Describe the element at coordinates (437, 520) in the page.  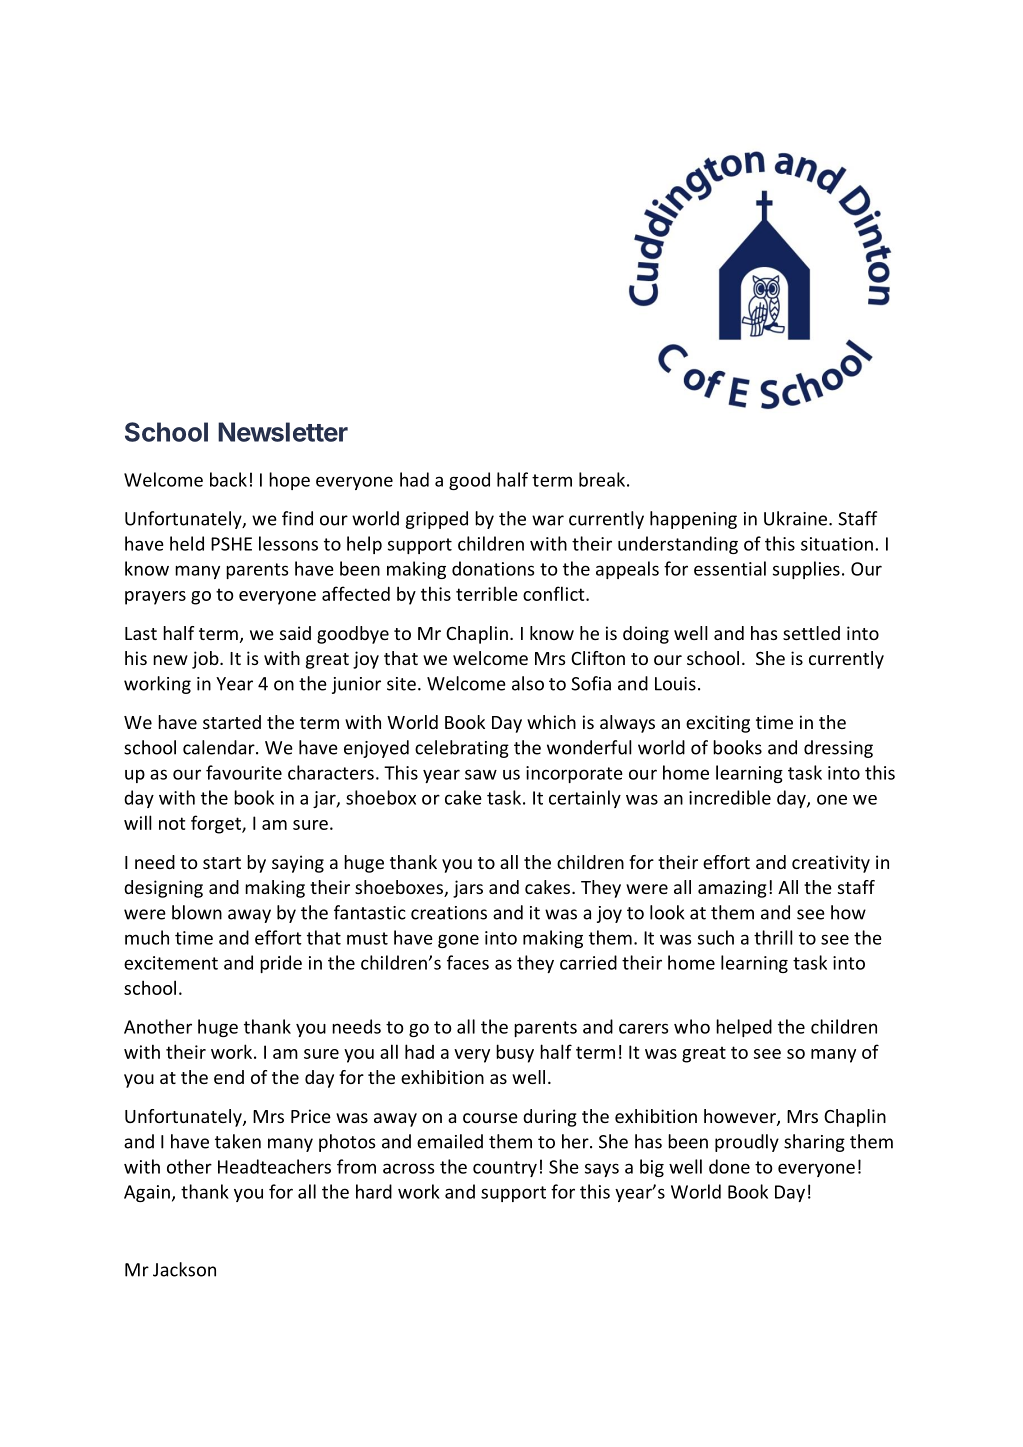
I see `gripped` at that location.
